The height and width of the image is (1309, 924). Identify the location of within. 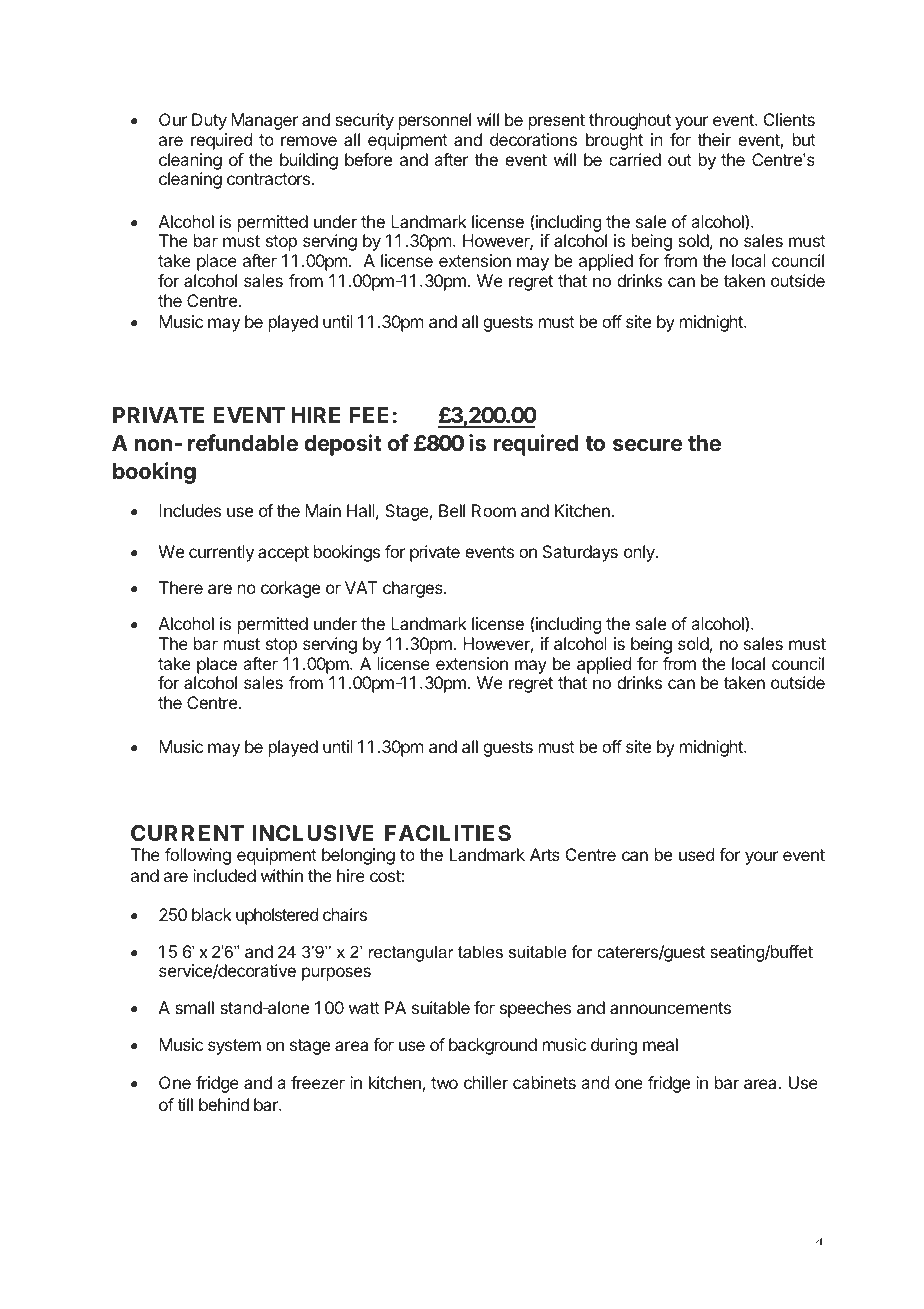
(282, 875).
